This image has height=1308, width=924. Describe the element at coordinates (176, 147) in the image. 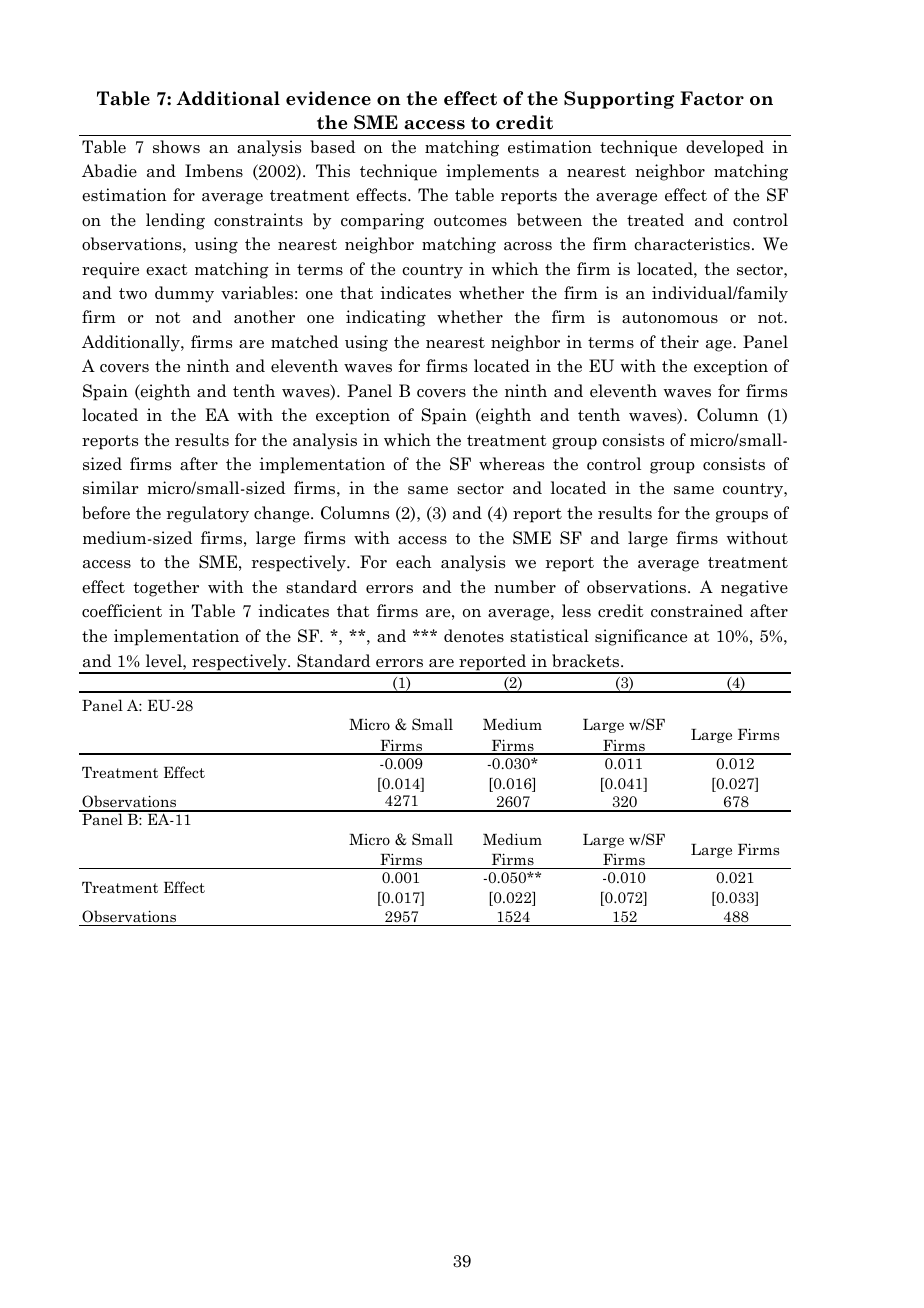

I see `shows` at that location.
